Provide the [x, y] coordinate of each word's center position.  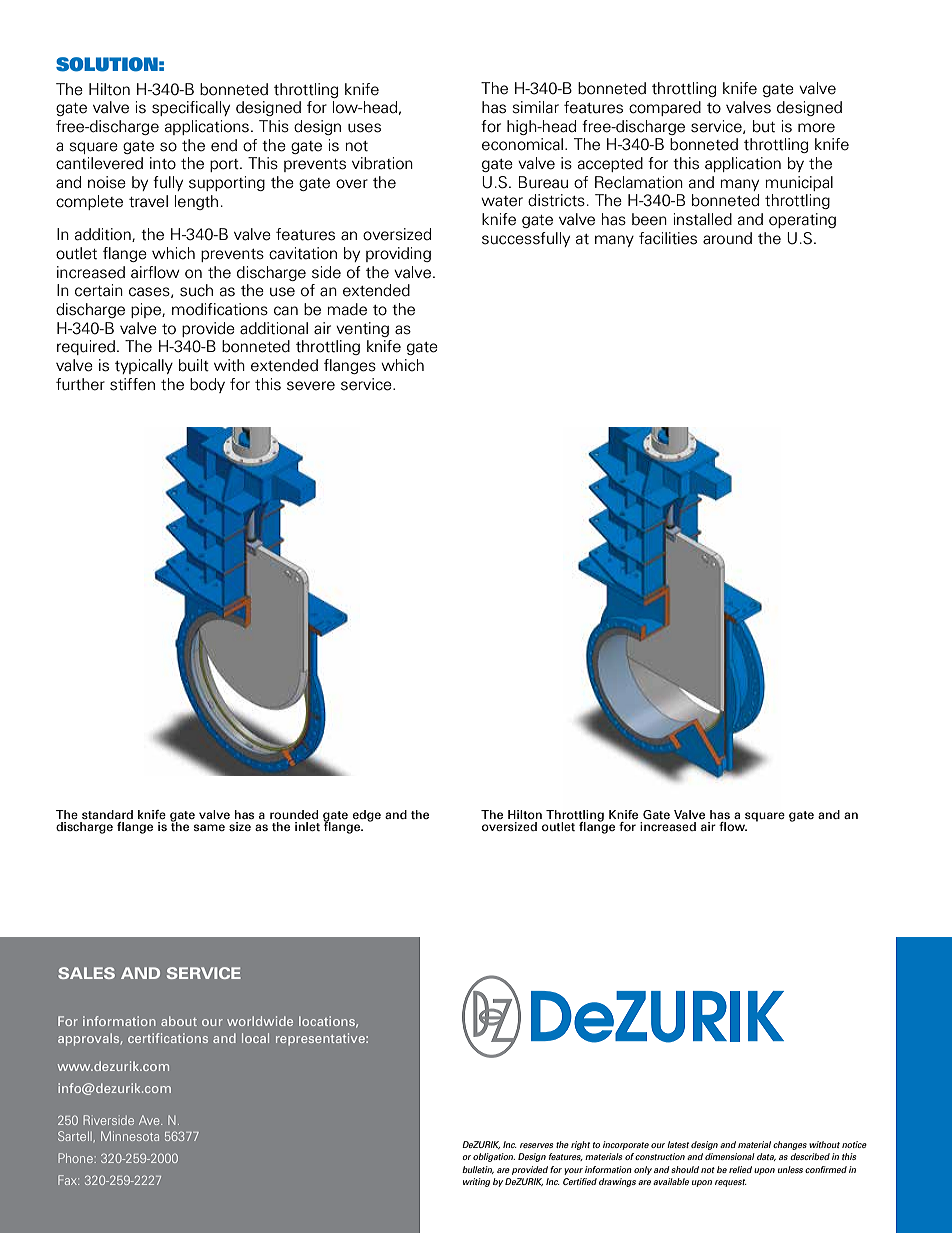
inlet [307, 826]
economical [522, 144]
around [727, 238]
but [764, 126]
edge [367, 816]
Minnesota [130, 1136]
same [209, 827]
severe [311, 386]
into [163, 163]
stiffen [132, 384]
